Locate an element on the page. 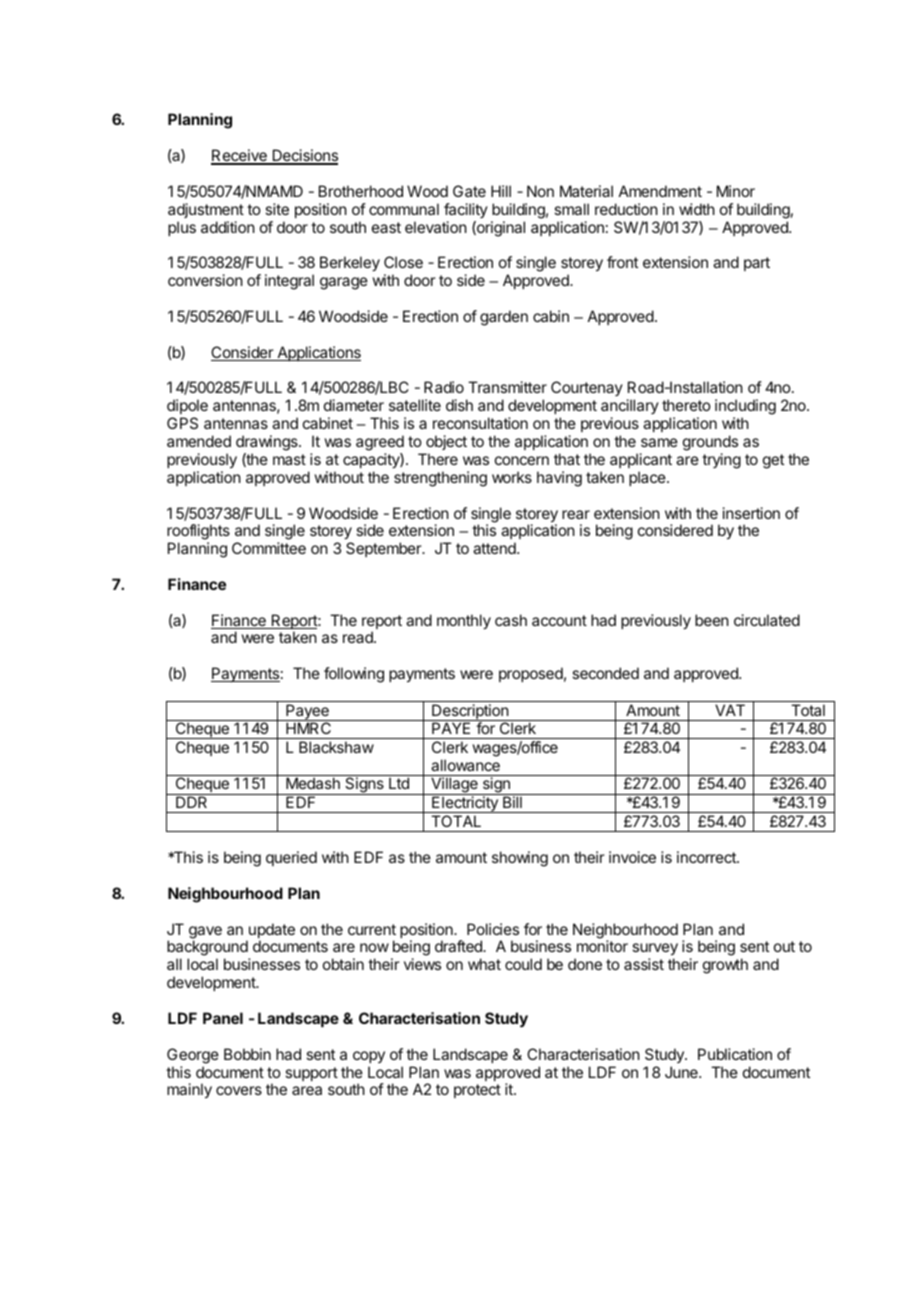  Committee is located at coordinates (269, 548).
